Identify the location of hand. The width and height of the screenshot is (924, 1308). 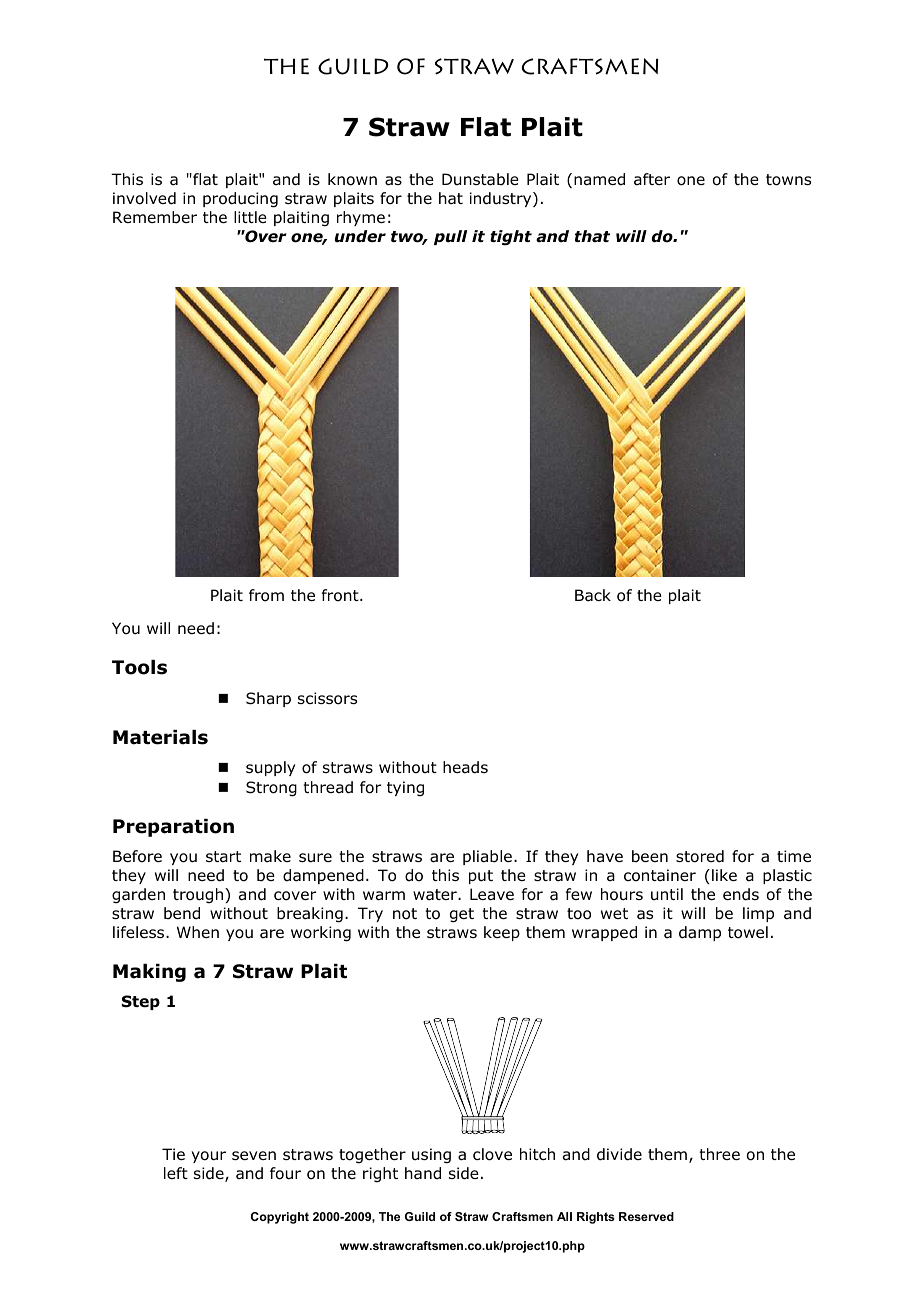
(423, 1173).
